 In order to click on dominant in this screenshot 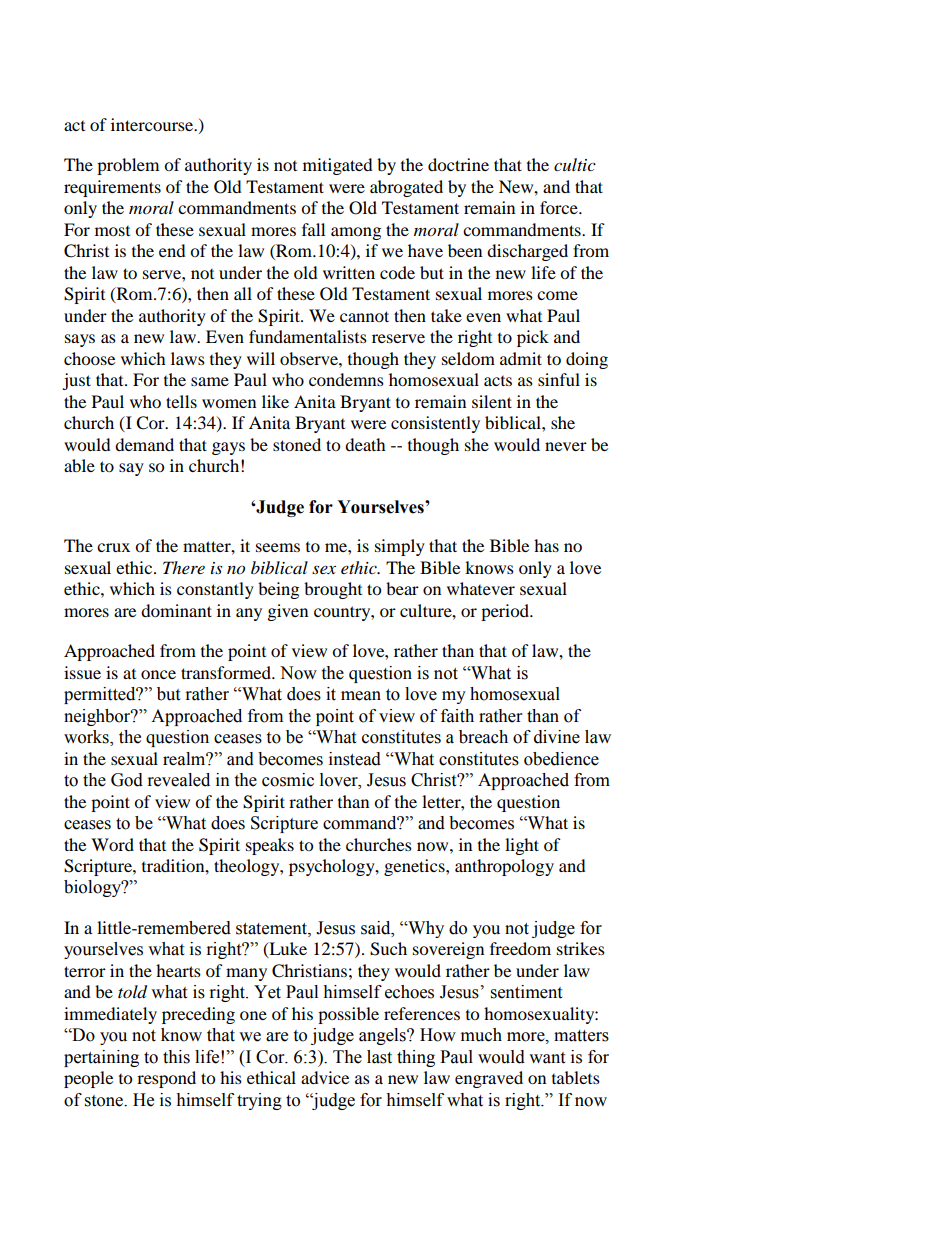, I will do `click(176, 610)`.
